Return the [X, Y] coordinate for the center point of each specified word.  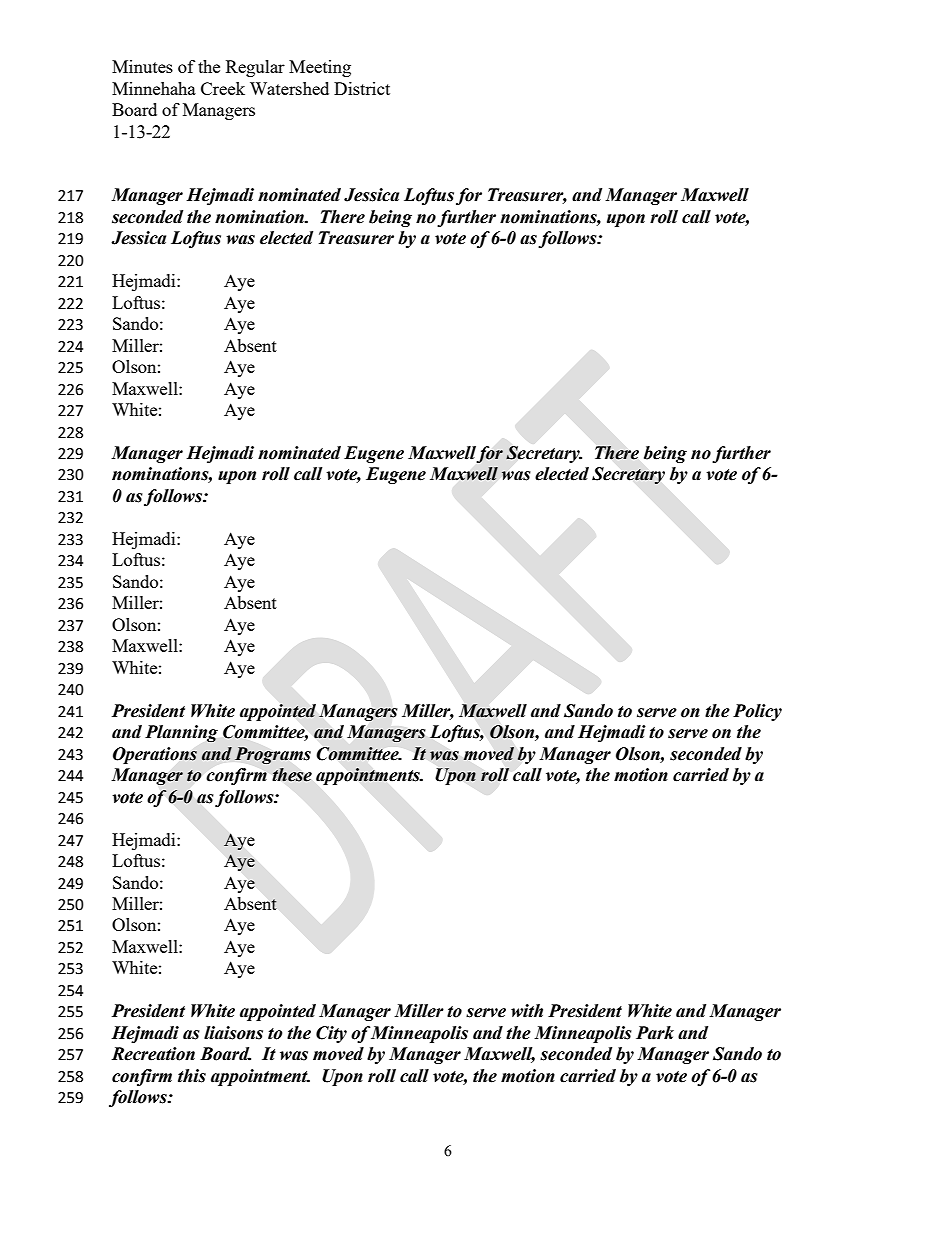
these [292, 775]
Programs [272, 756]
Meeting [320, 68]
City [331, 1034]
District [362, 88]
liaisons [233, 1033]
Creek [223, 88]
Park [655, 1033]
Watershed [289, 88]
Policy [757, 712]
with [527, 1011]
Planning [181, 734]
